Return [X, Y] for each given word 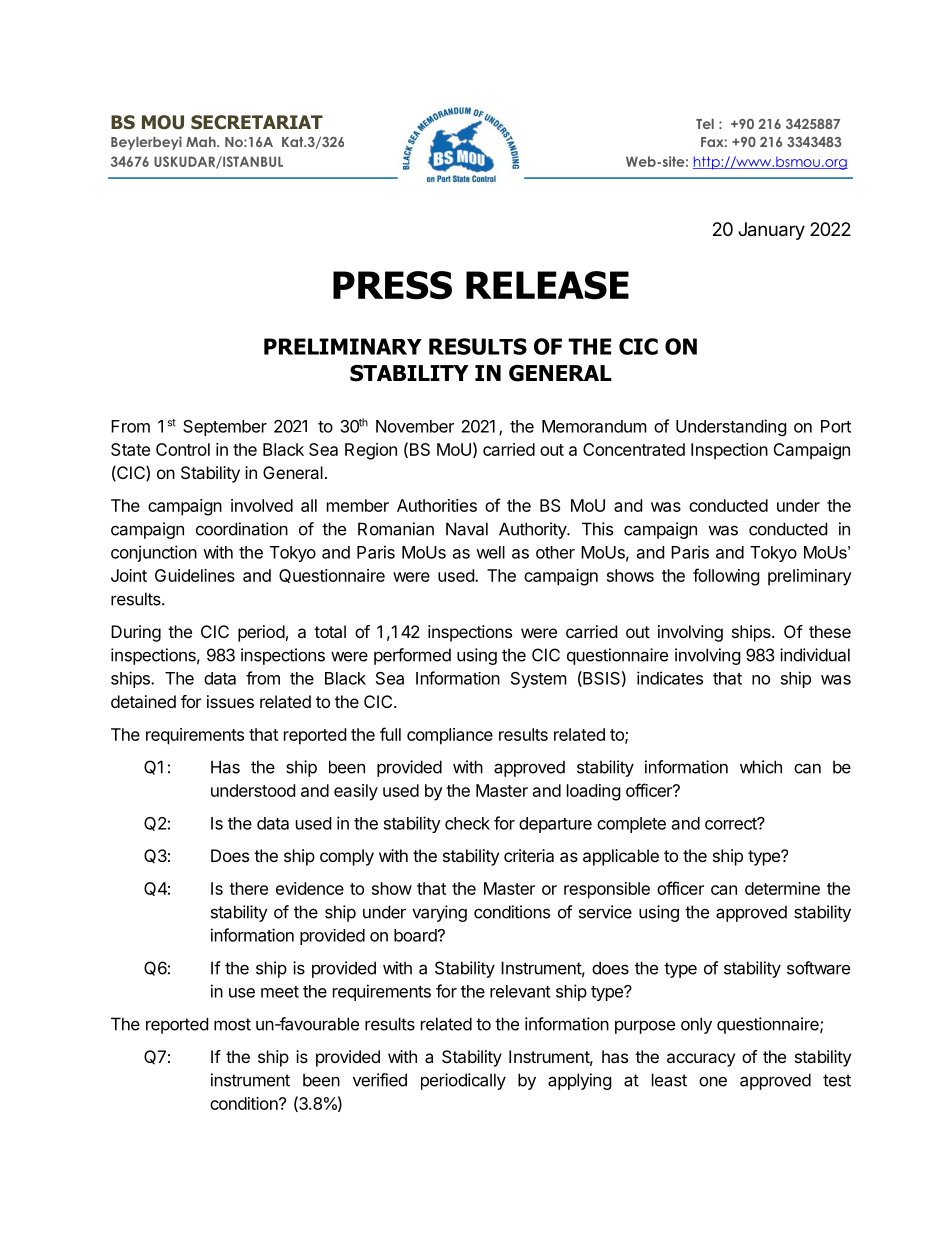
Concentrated [634, 449]
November [415, 426]
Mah [202, 141]
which [761, 767]
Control [183, 449]
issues [230, 701]
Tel [705, 123]
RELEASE [547, 285]
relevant [520, 991]
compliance [450, 736]
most [232, 1024]
